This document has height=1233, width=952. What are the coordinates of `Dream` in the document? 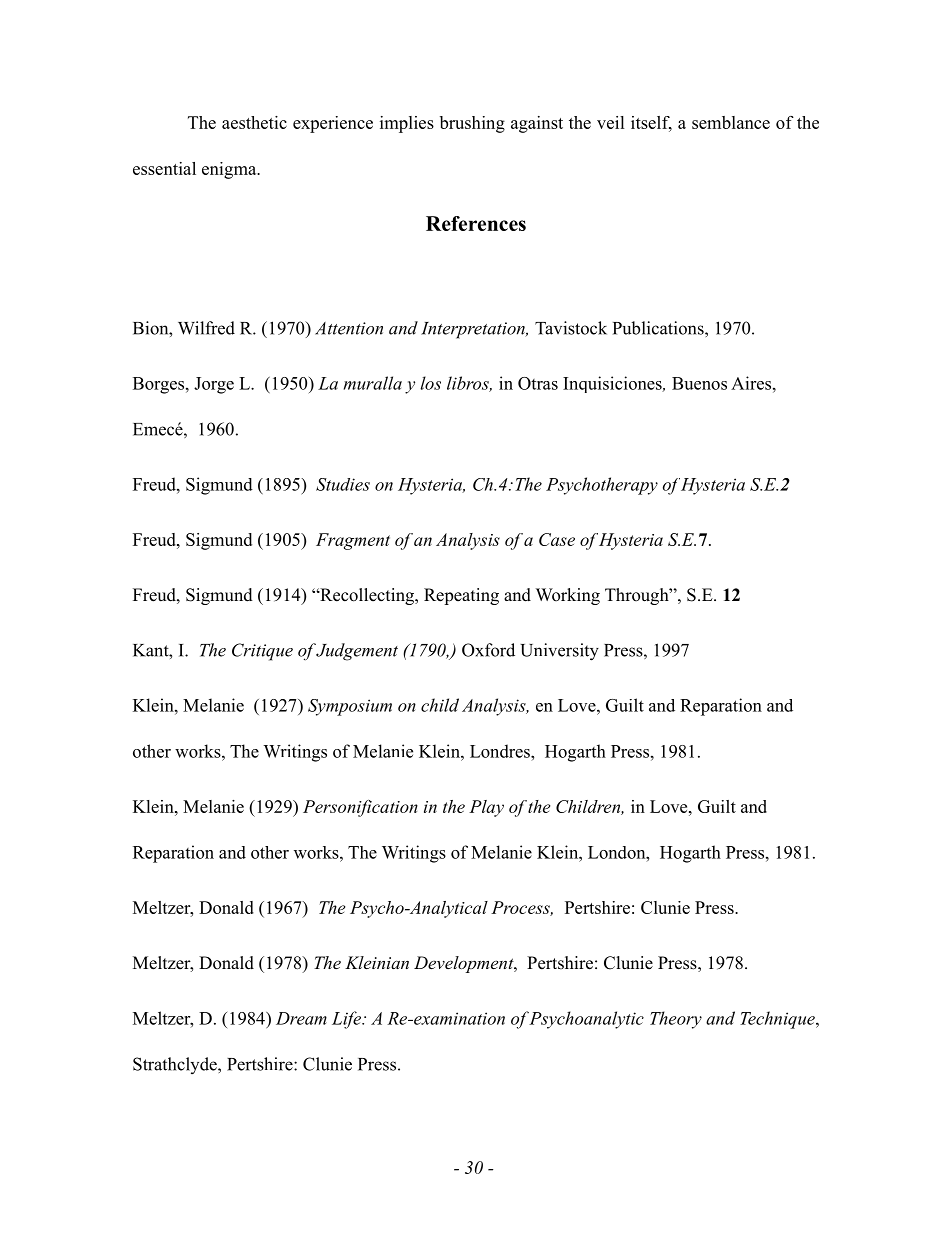 It's located at (301, 1018).
